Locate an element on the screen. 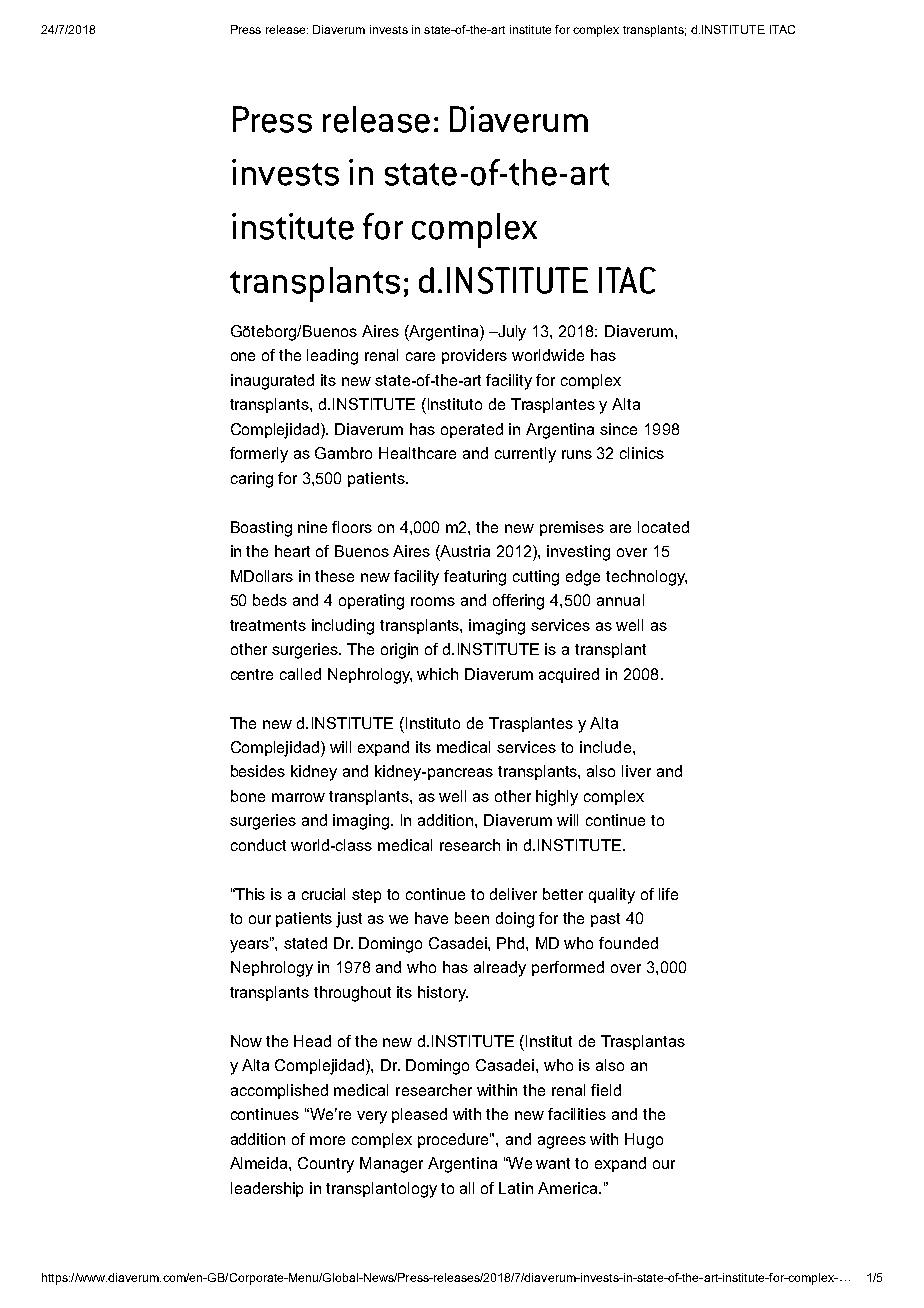 The image size is (924, 1308). providers is located at coordinates (474, 356).
